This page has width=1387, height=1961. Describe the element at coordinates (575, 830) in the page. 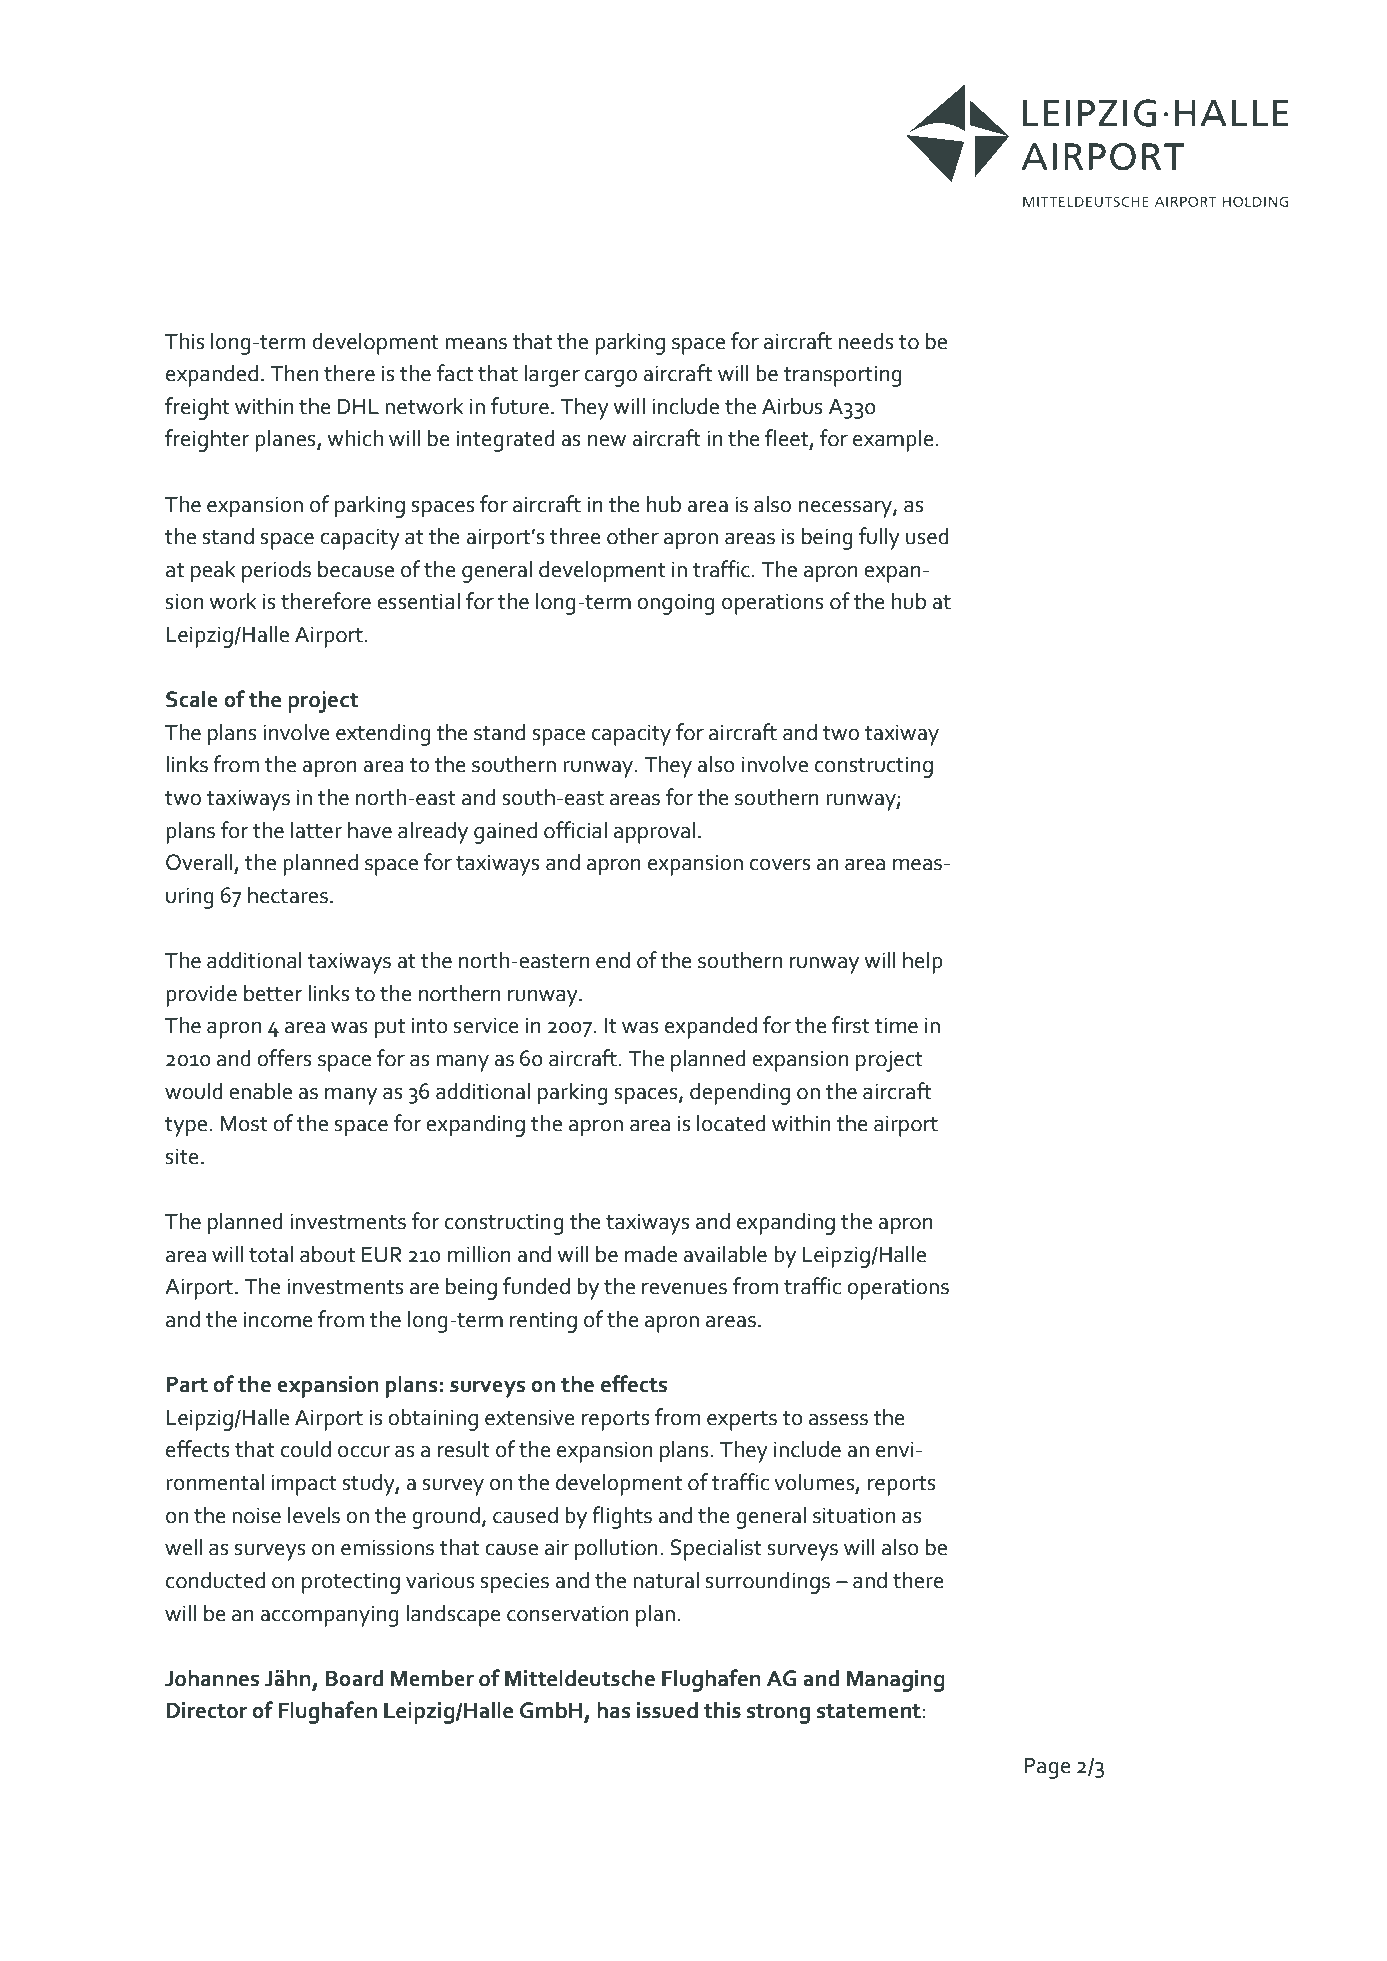

I see `official` at that location.
